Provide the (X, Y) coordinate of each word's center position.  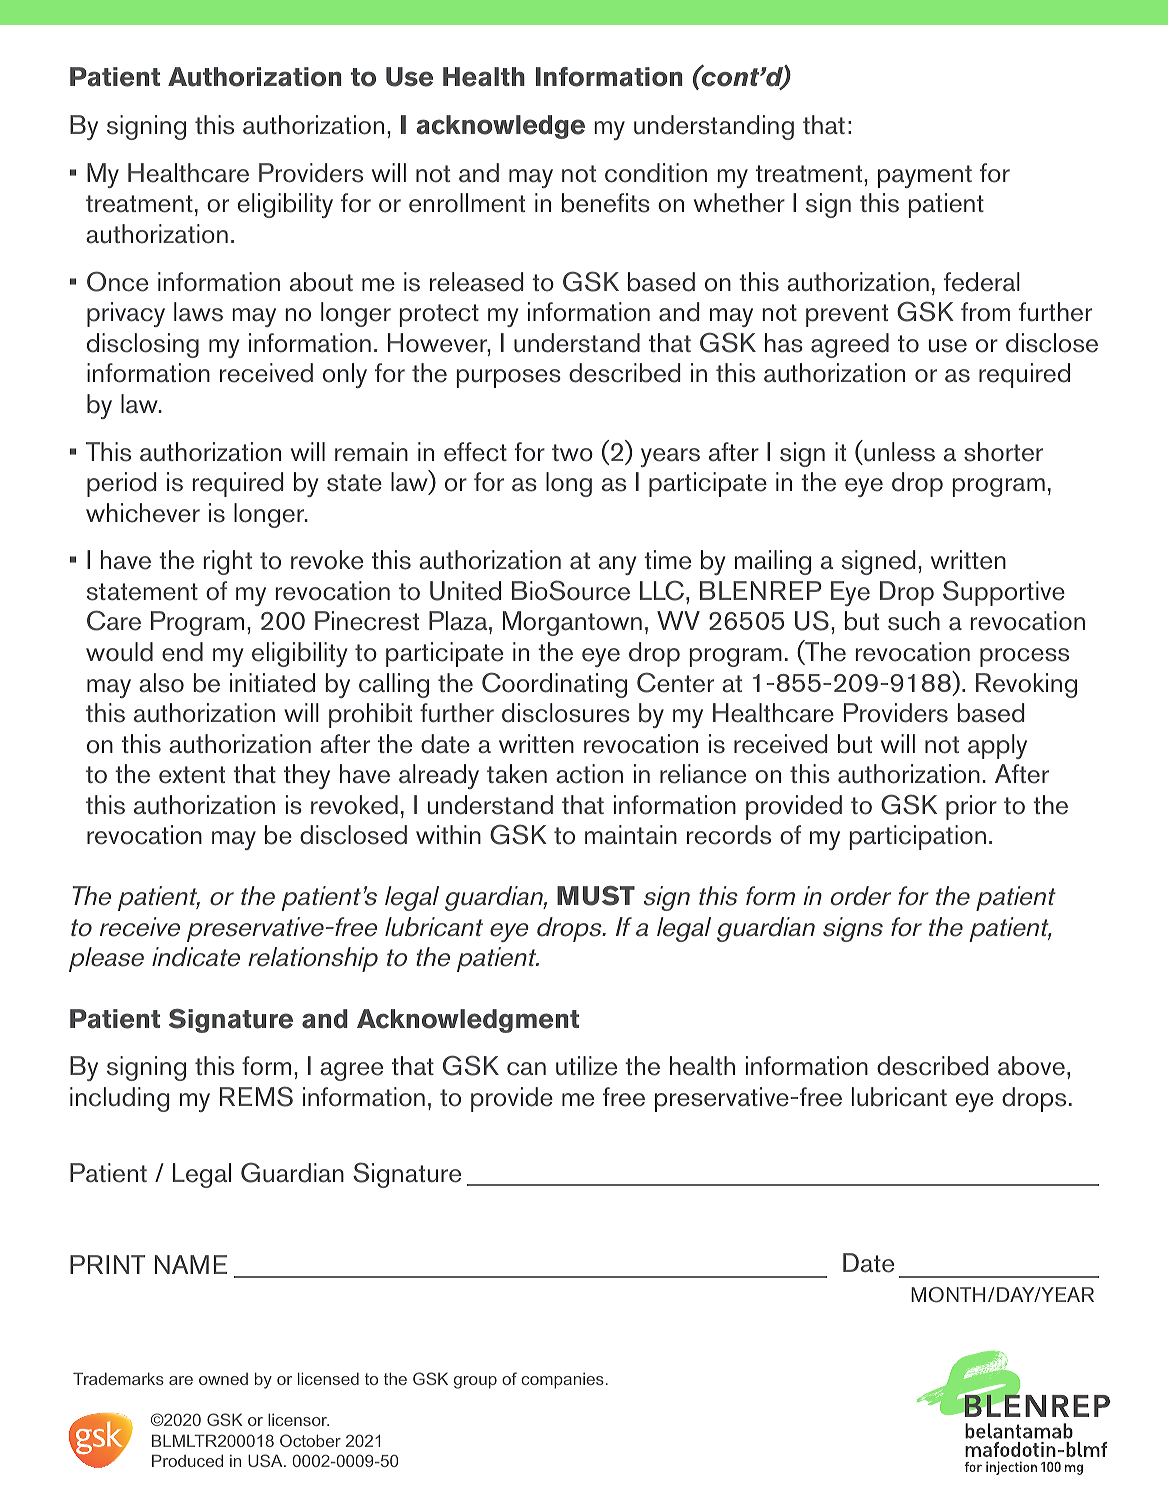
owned (223, 1379)
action (589, 774)
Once (117, 281)
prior (971, 807)
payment (925, 176)
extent (192, 775)
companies (562, 1381)
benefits (606, 203)
